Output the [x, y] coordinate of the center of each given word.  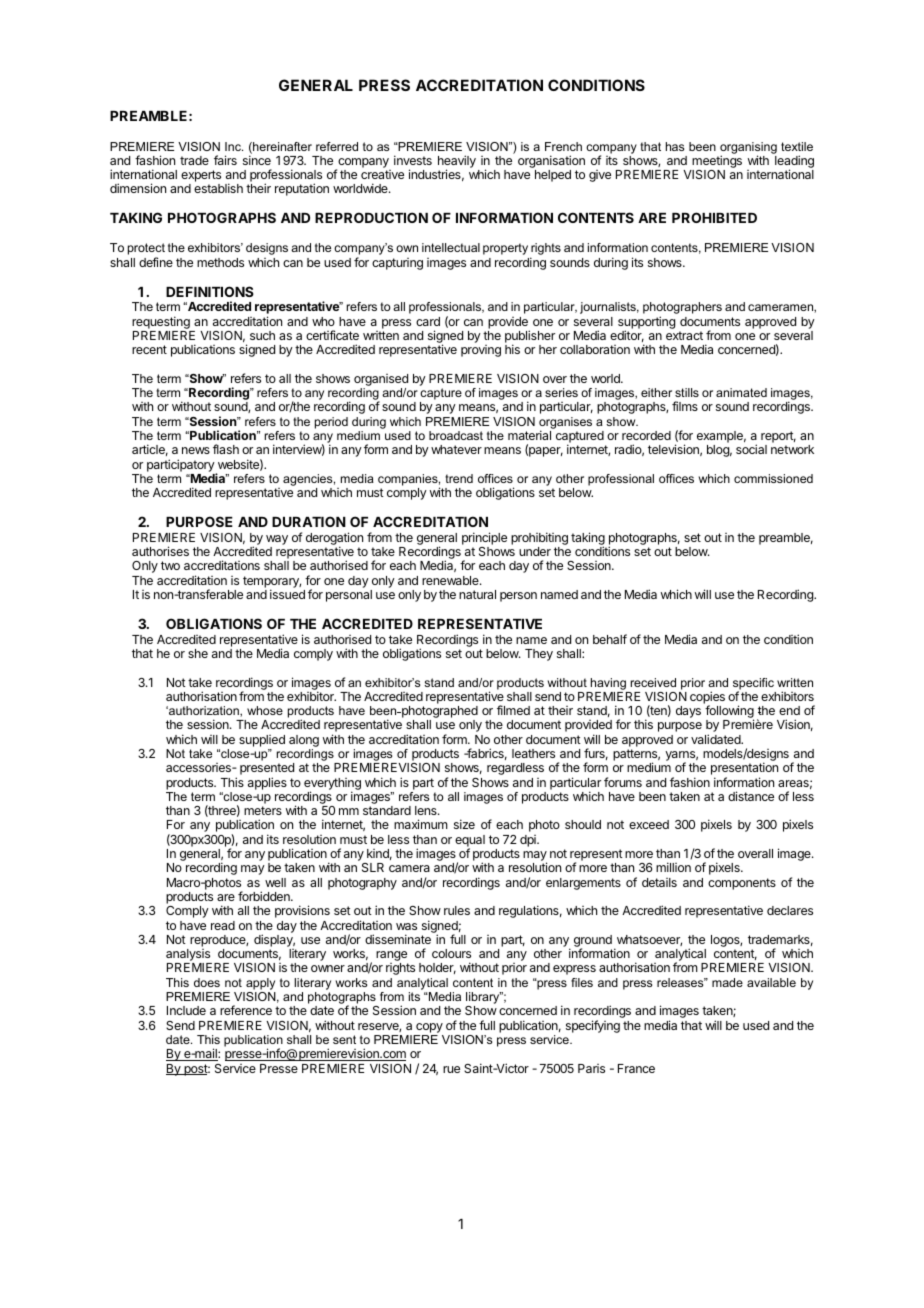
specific [753, 685]
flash [226, 449]
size [464, 824]
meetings [716, 163]
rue [451, 1069]
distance [751, 796]
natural [477, 594]
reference [246, 1010]
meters [263, 810]
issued [287, 594]
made [727, 982]
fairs [225, 160]
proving [481, 351]
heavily [457, 163]
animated [741, 392]
